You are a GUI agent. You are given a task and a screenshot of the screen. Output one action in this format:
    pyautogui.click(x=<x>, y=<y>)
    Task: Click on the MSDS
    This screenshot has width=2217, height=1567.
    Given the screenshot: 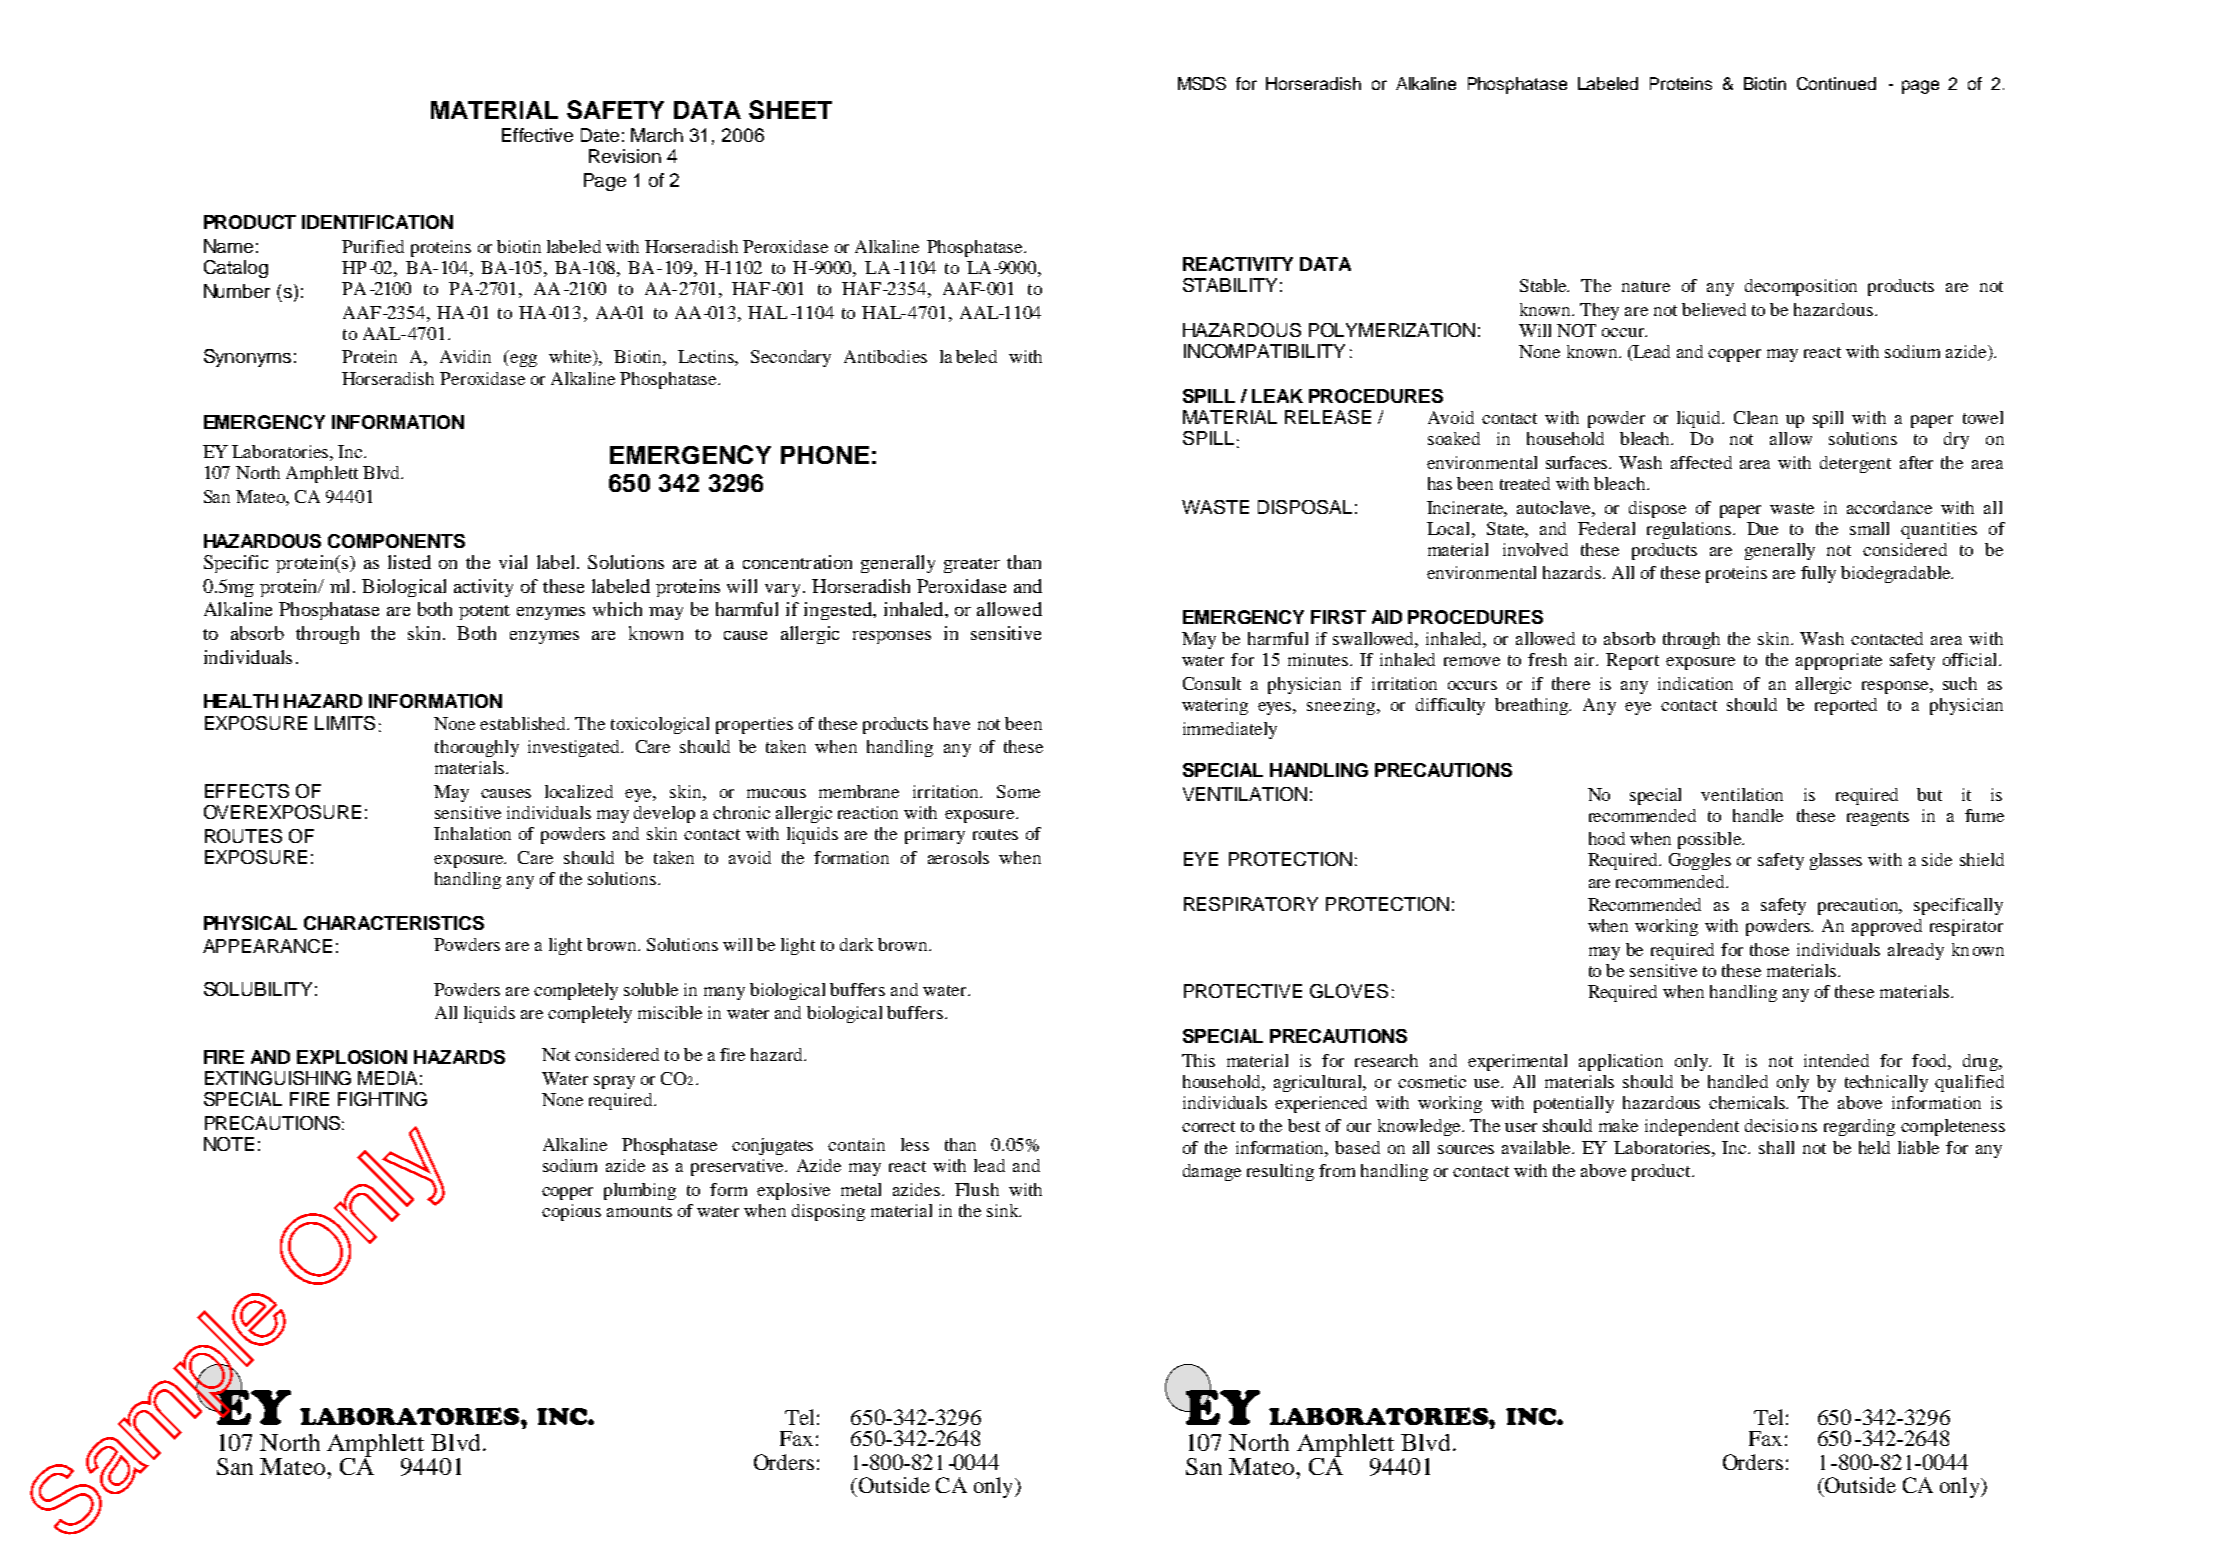 What is the action you would take?
    pyautogui.click(x=1202, y=83)
